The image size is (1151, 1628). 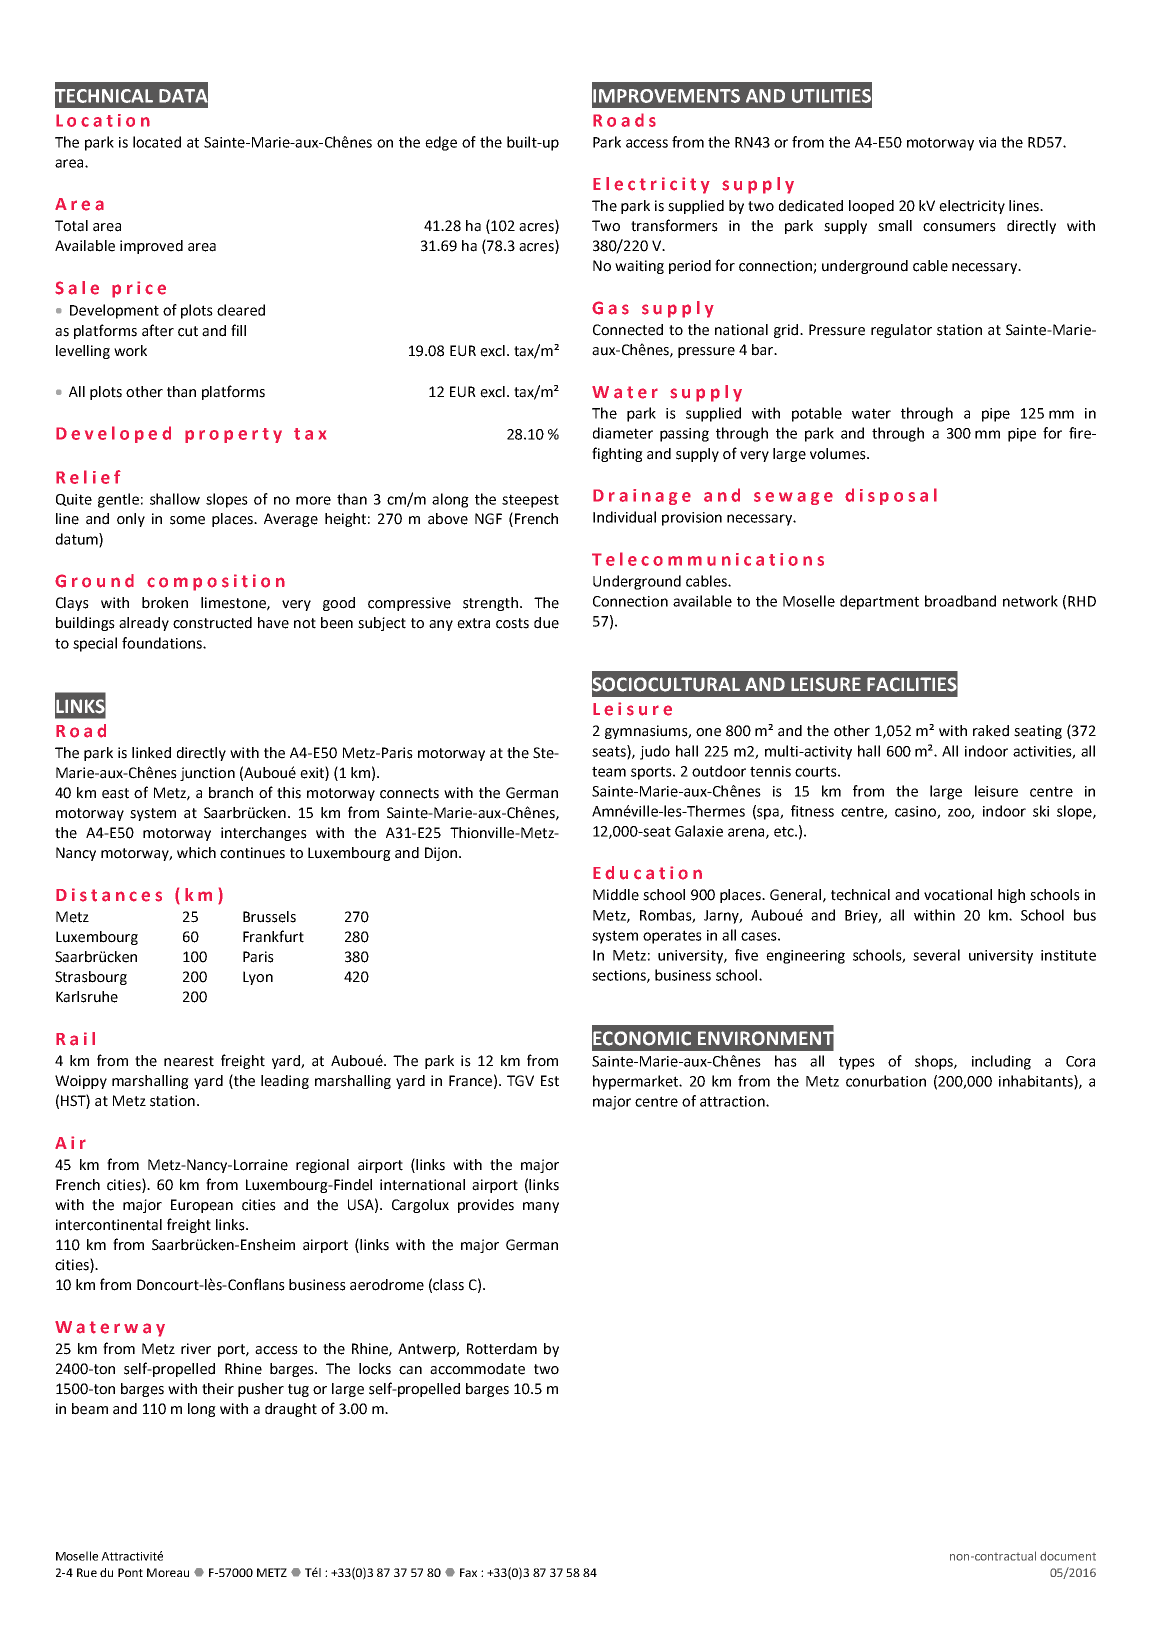 What do you see at coordinates (130, 1572) in the screenshot?
I see `Pont` at bounding box center [130, 1572].
